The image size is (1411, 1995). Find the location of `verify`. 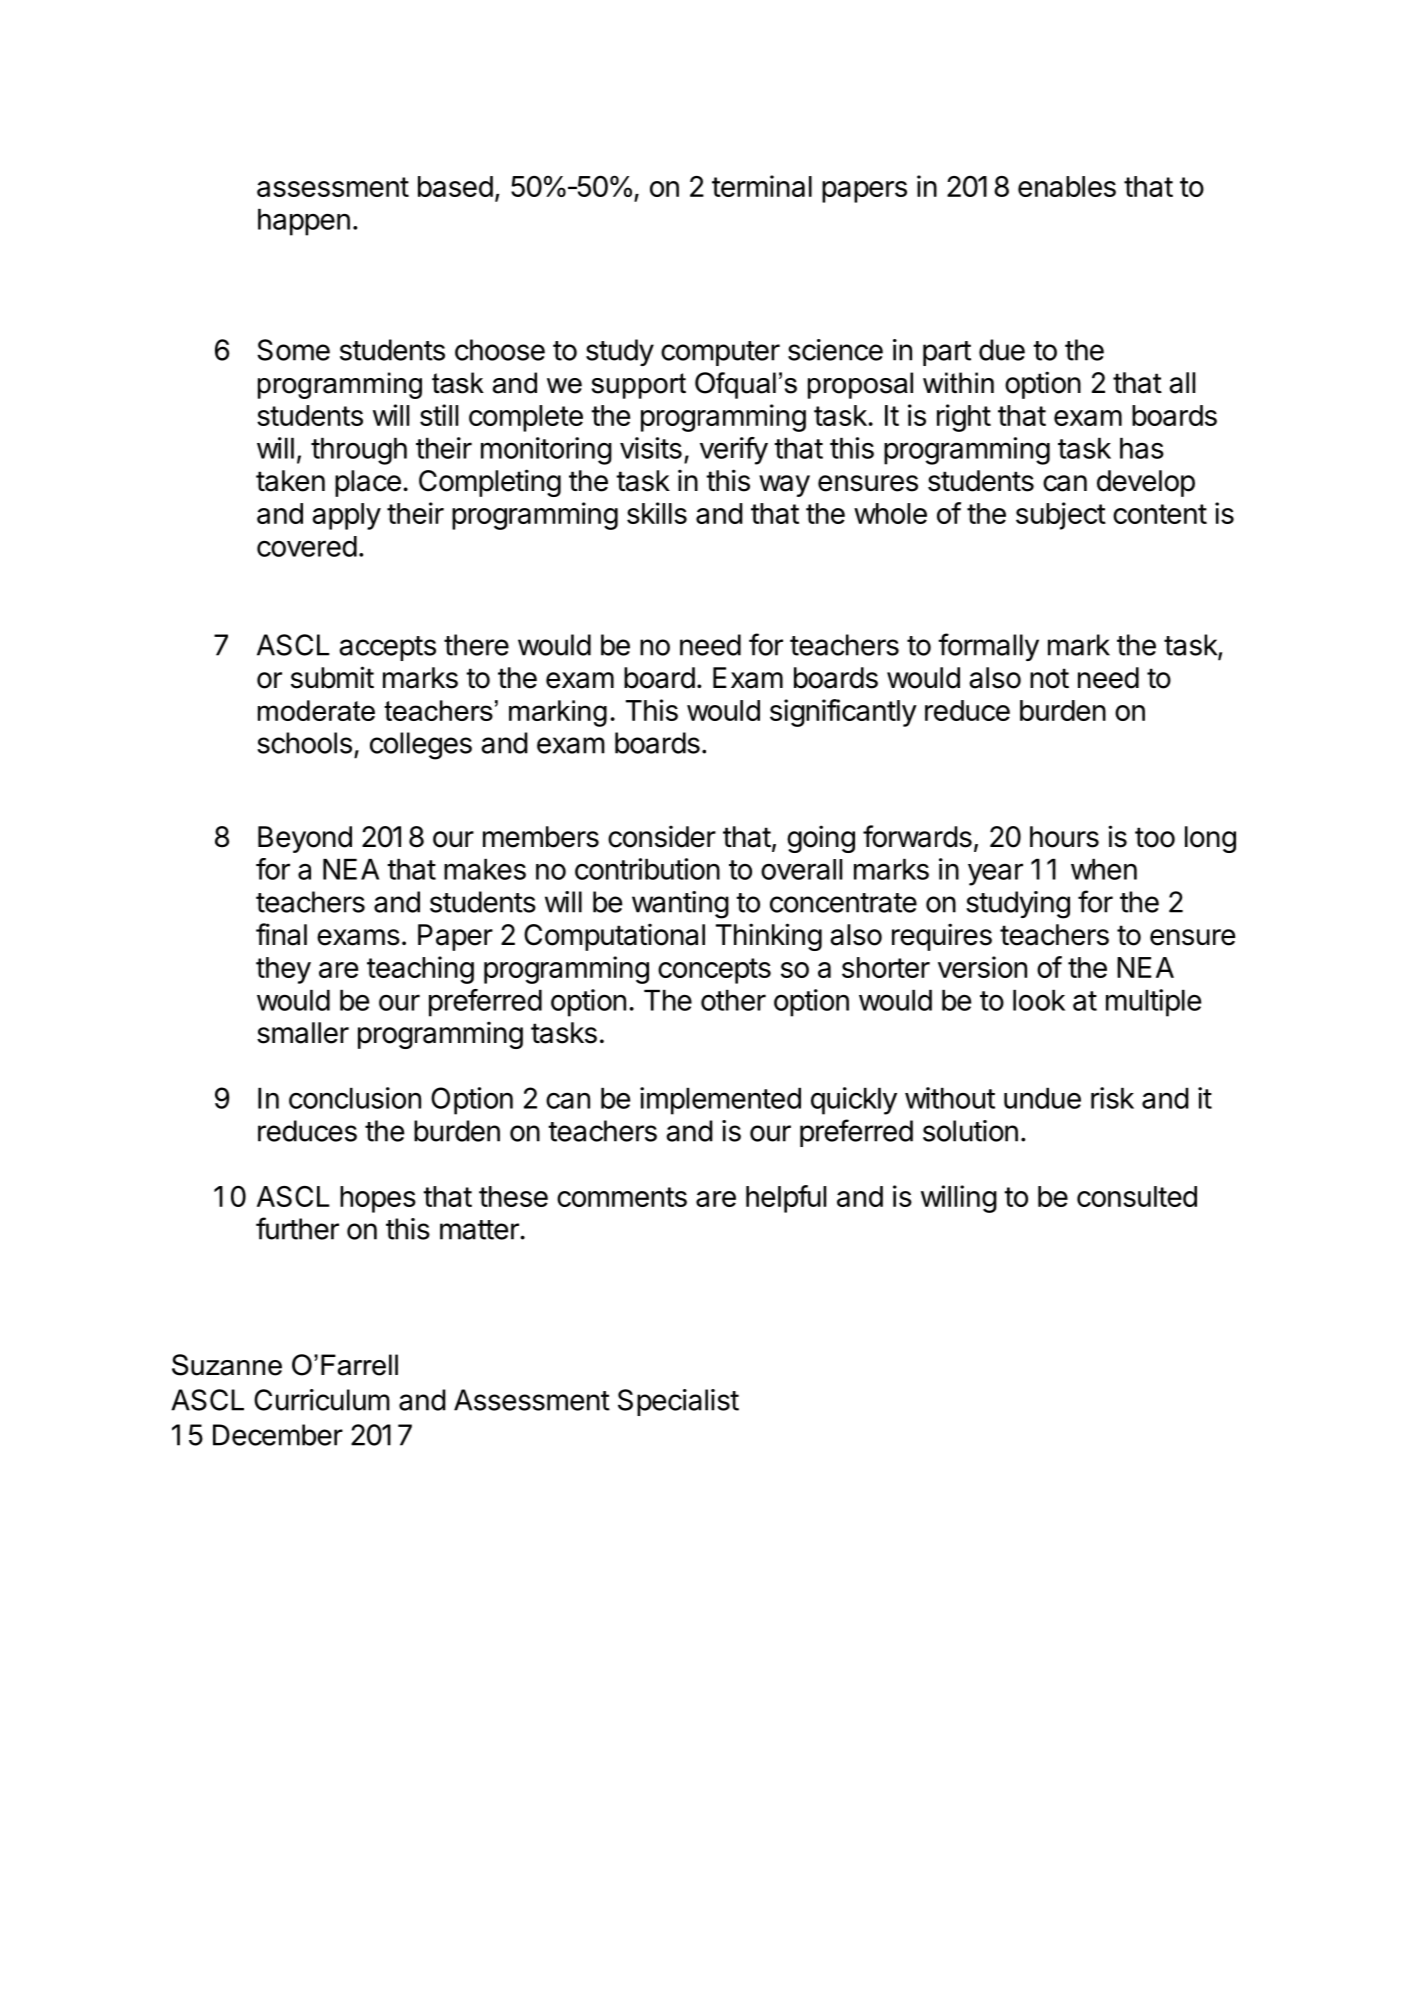

verify is located at coordinates (734, 451).
